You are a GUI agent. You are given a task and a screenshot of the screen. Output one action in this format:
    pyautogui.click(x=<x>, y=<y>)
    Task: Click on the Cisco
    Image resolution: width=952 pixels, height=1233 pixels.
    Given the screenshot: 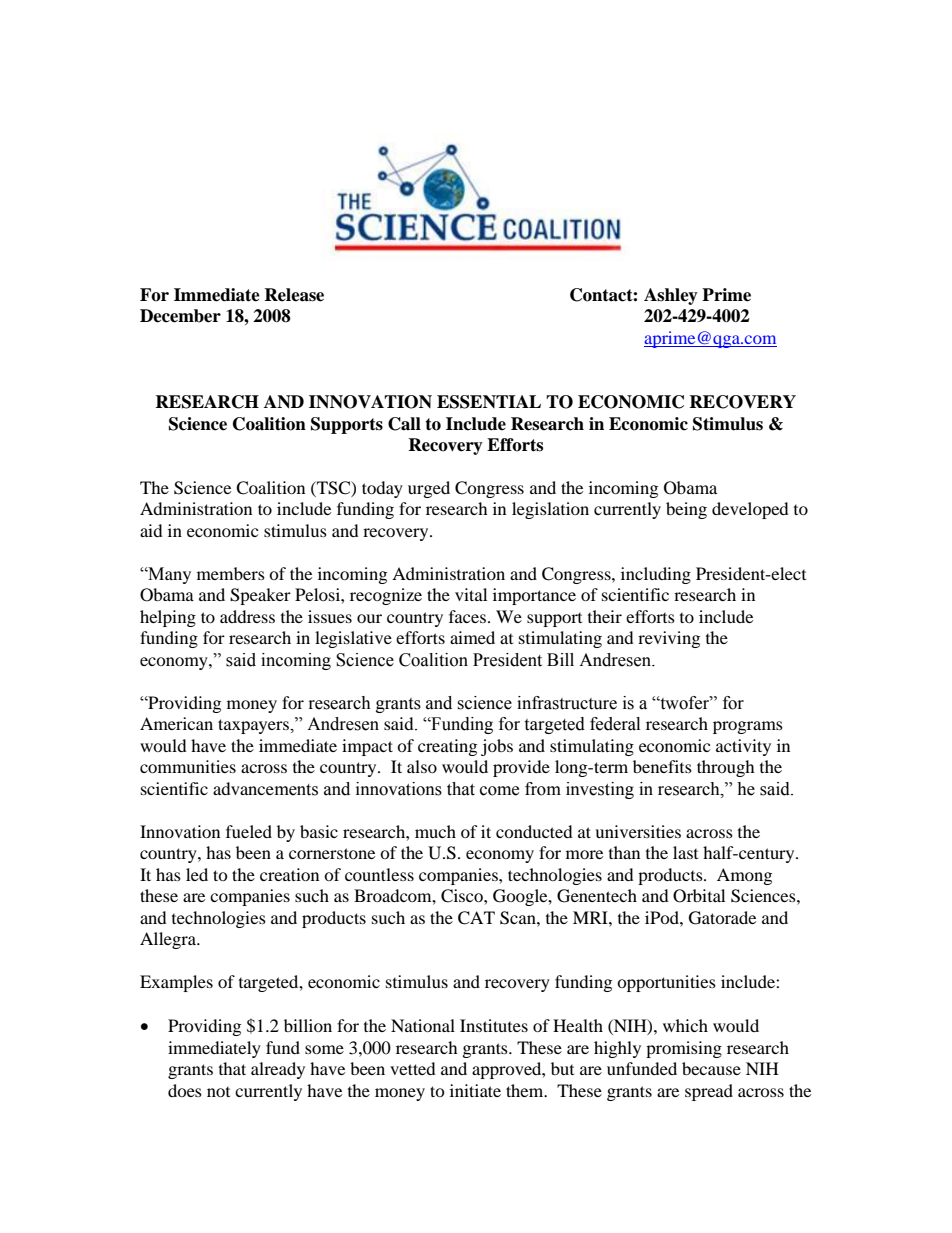 What is the action you would take?
    pyautogui.click(x=463, y=896)
